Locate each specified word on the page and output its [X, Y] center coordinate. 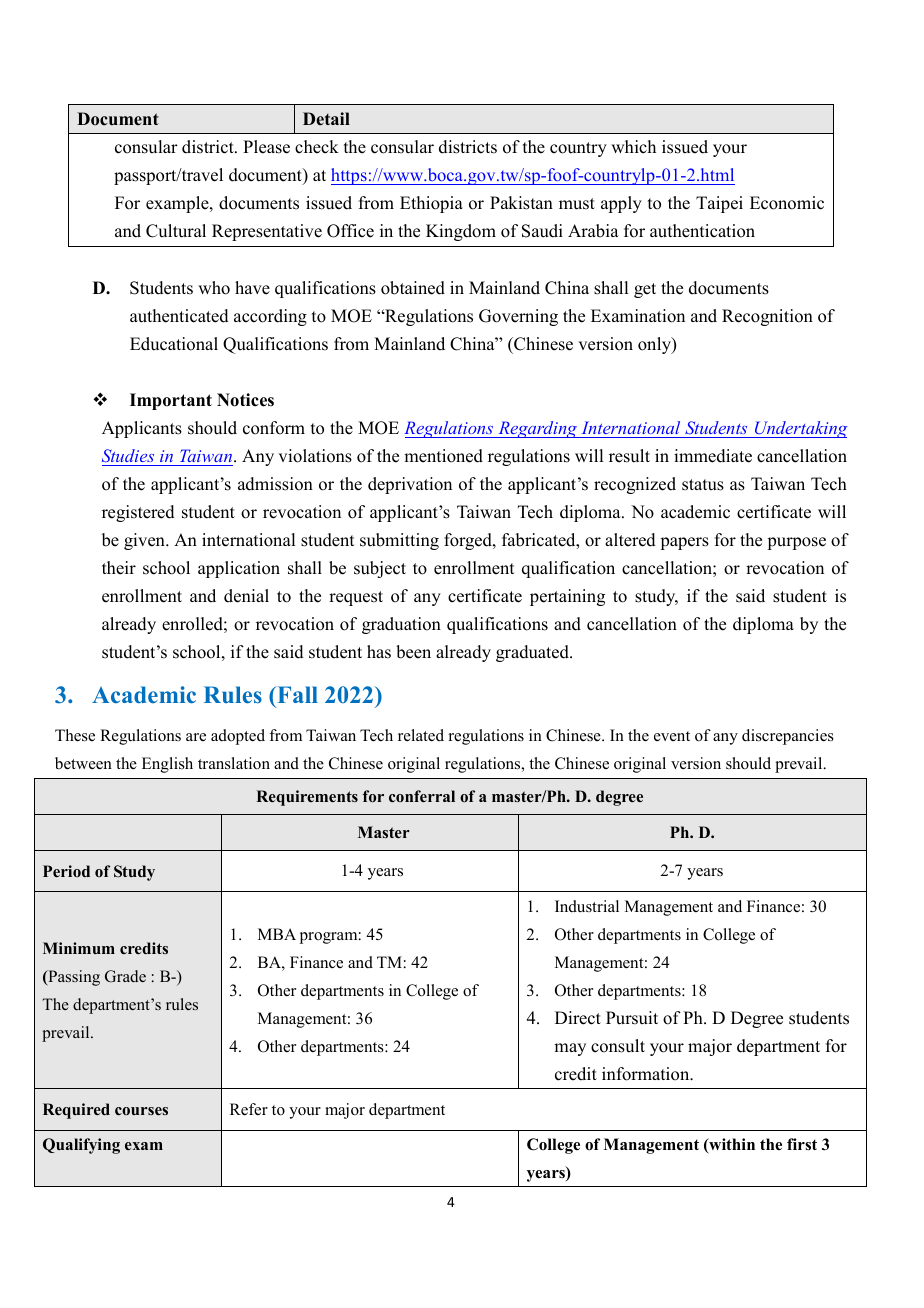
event [672, 736]
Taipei [719, 204]
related [421, 735]
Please [266, 147]
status [703, 485]
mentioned [443, 456]
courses [141, 1111]
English [167, 765]
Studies [128, 455]
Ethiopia [431, 204]
